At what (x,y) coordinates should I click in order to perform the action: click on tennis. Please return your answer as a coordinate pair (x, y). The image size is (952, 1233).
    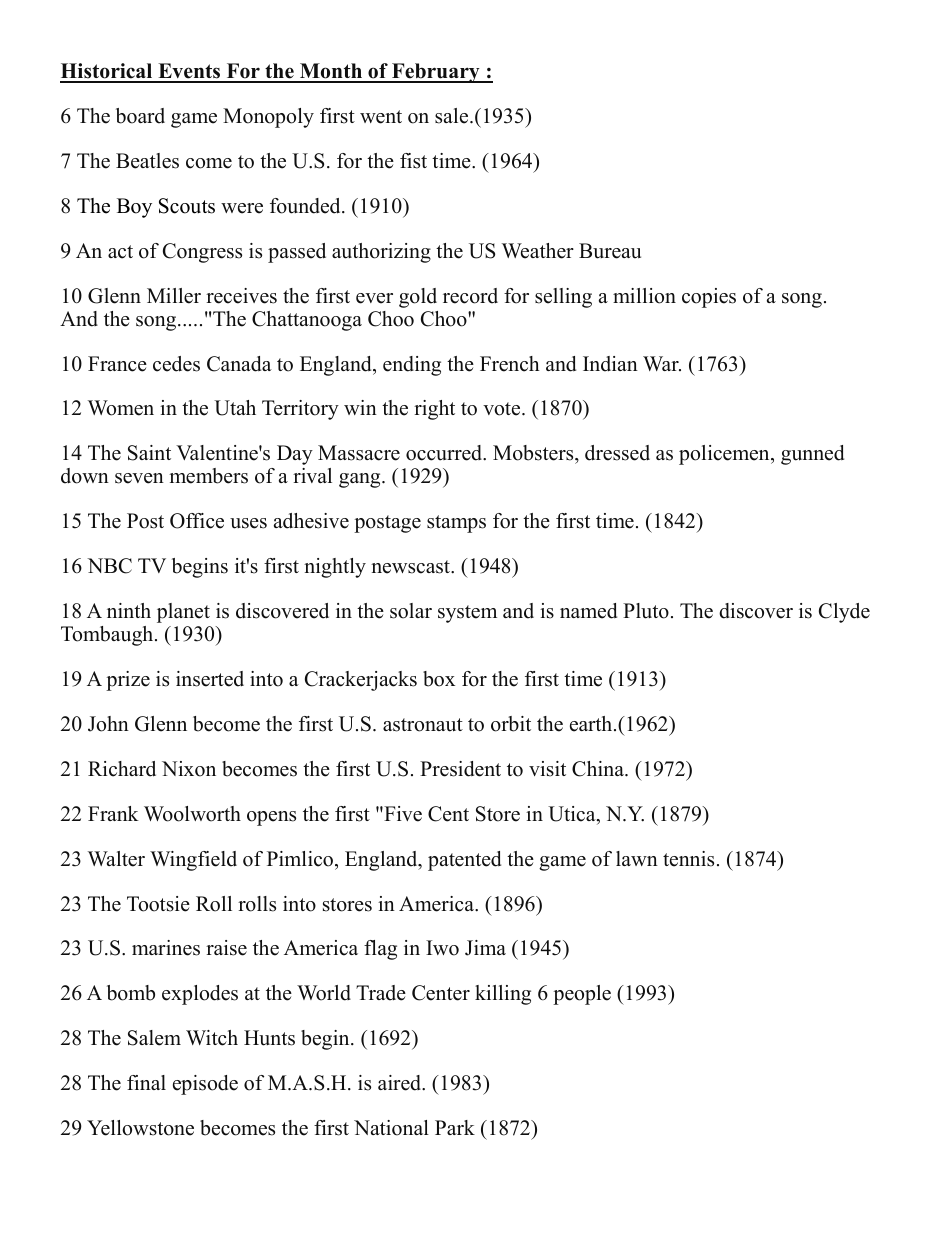
    Looking at the image, I should click on (688, 859).
